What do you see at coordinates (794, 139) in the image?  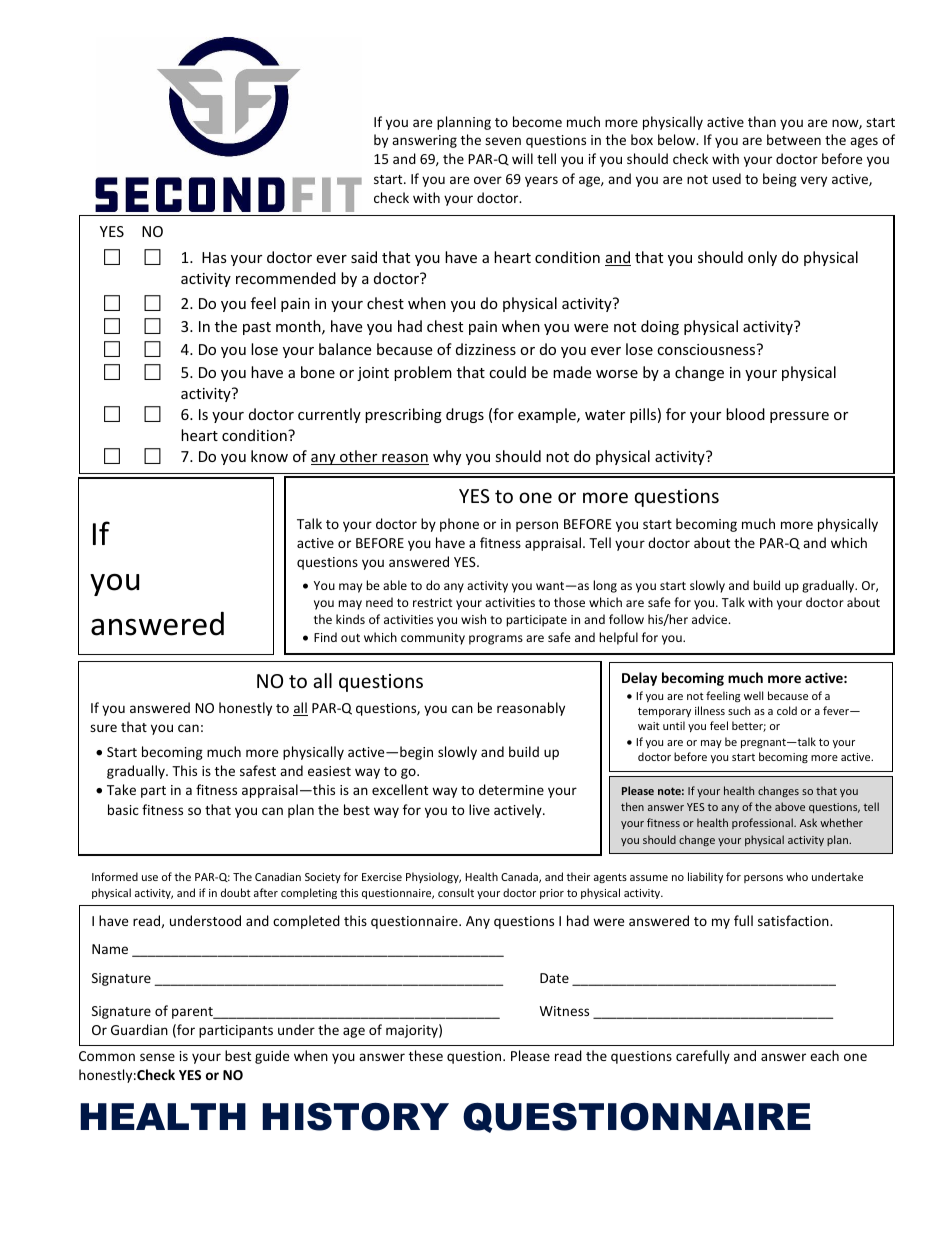 I see `between` at bounding box center [794, 139].
